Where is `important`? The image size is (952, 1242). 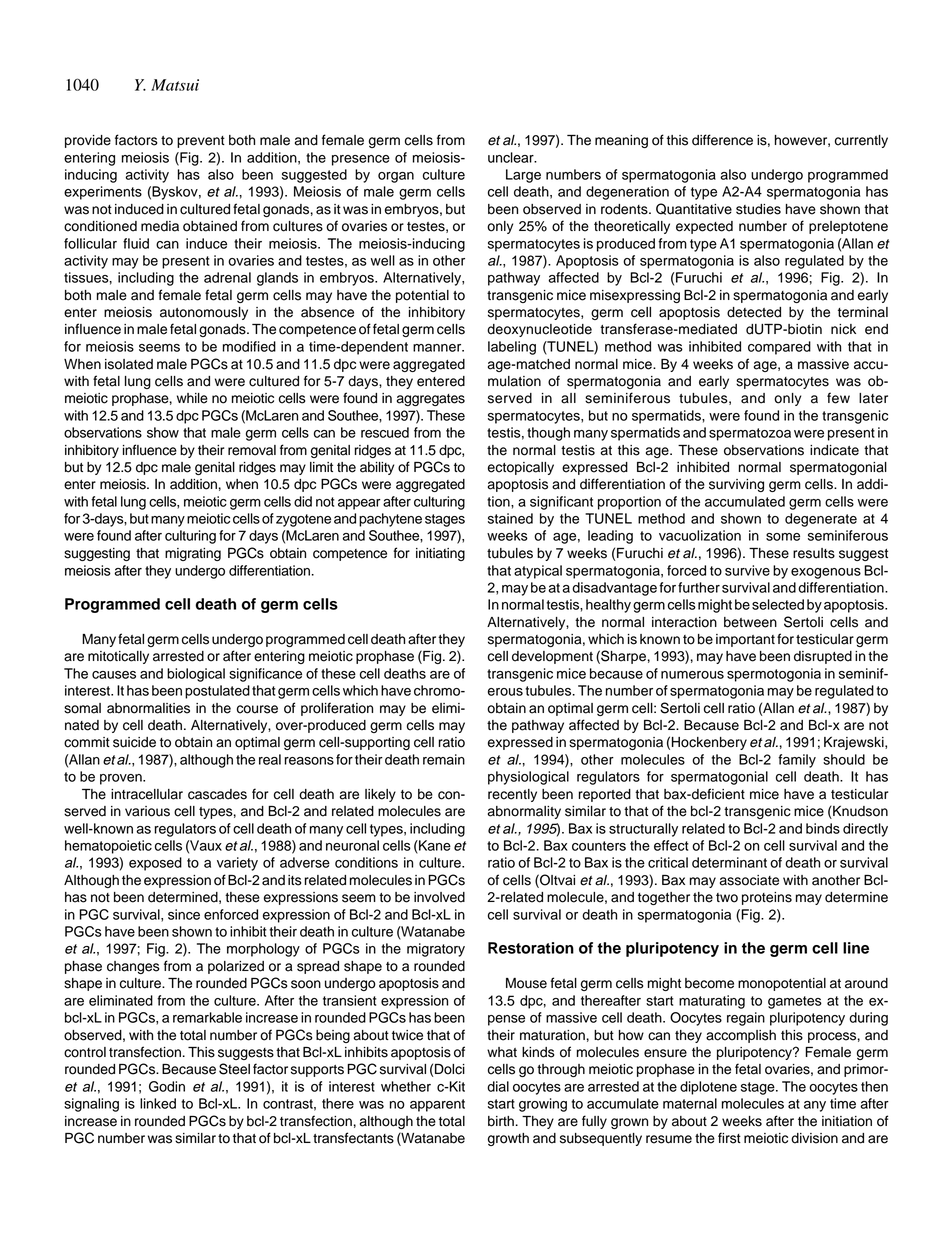
important is located at coordinates (745, 640).
